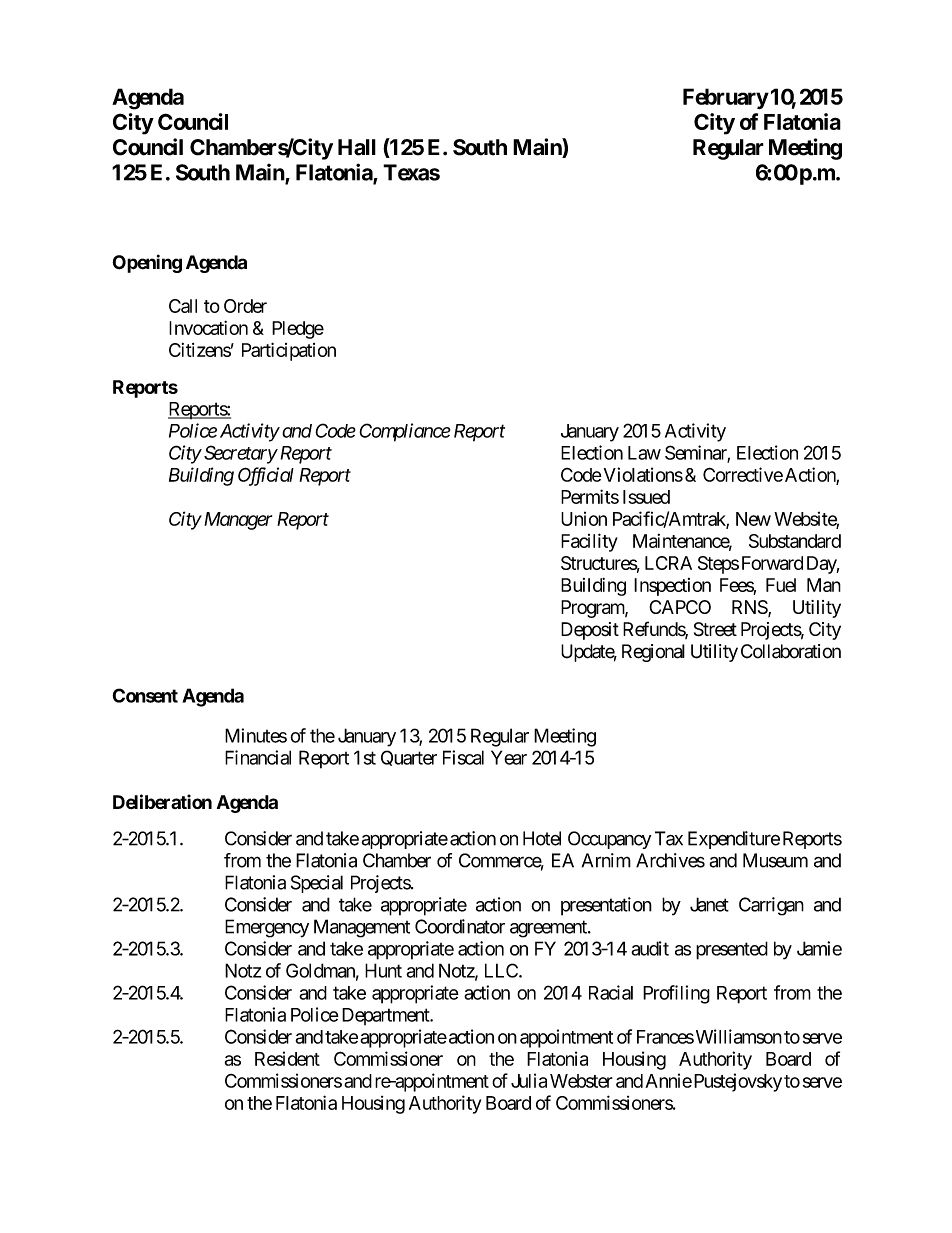 The height and width of the page is (1233, 952). What do you see at coordinates (357, 147) in the page?
I see `Hall` at bounding box center [357, 147].
